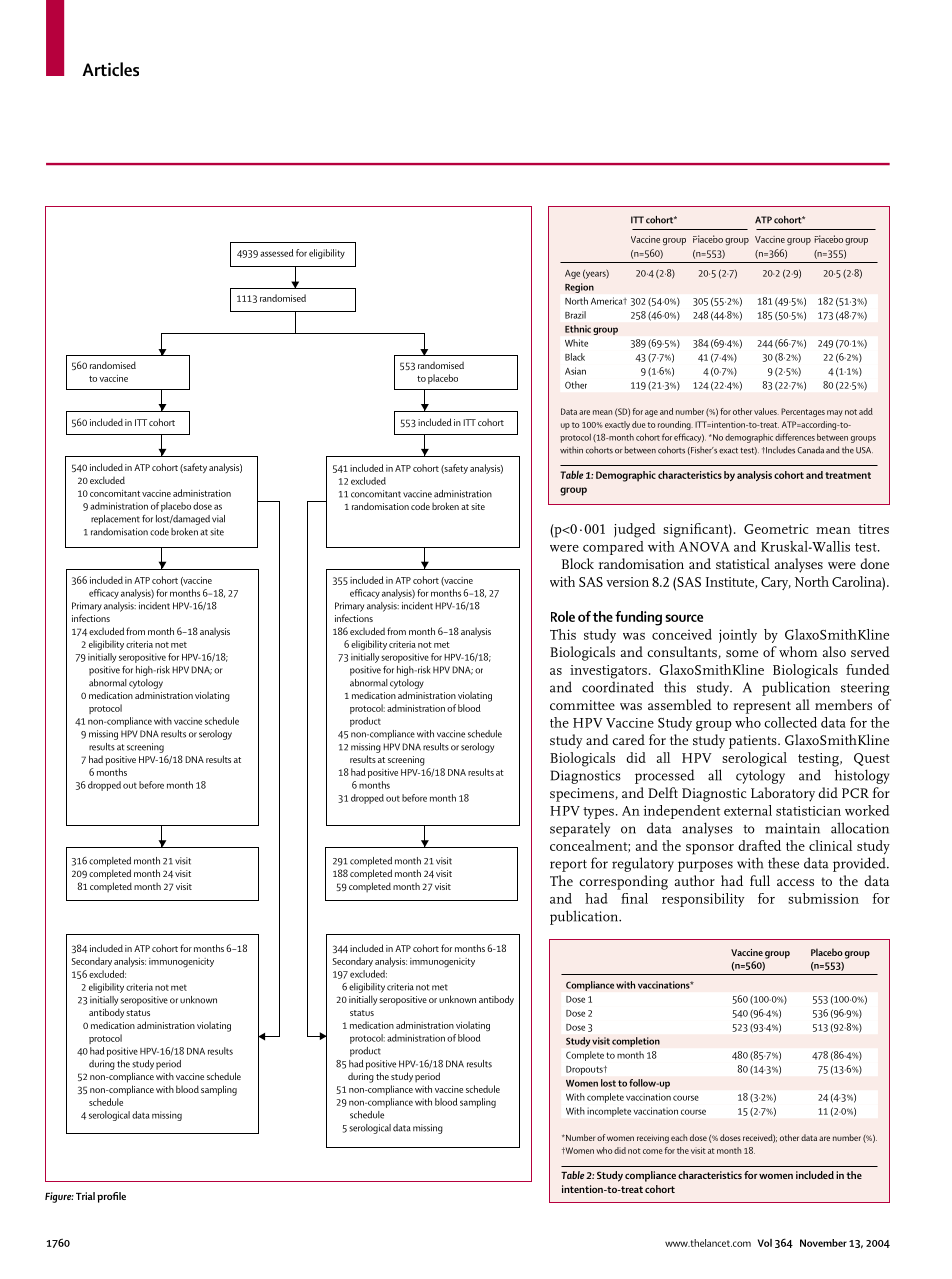 Image resolution: width=952 pixels, height=1279 pixels. I want to click on replacement, so click(115, 520).
